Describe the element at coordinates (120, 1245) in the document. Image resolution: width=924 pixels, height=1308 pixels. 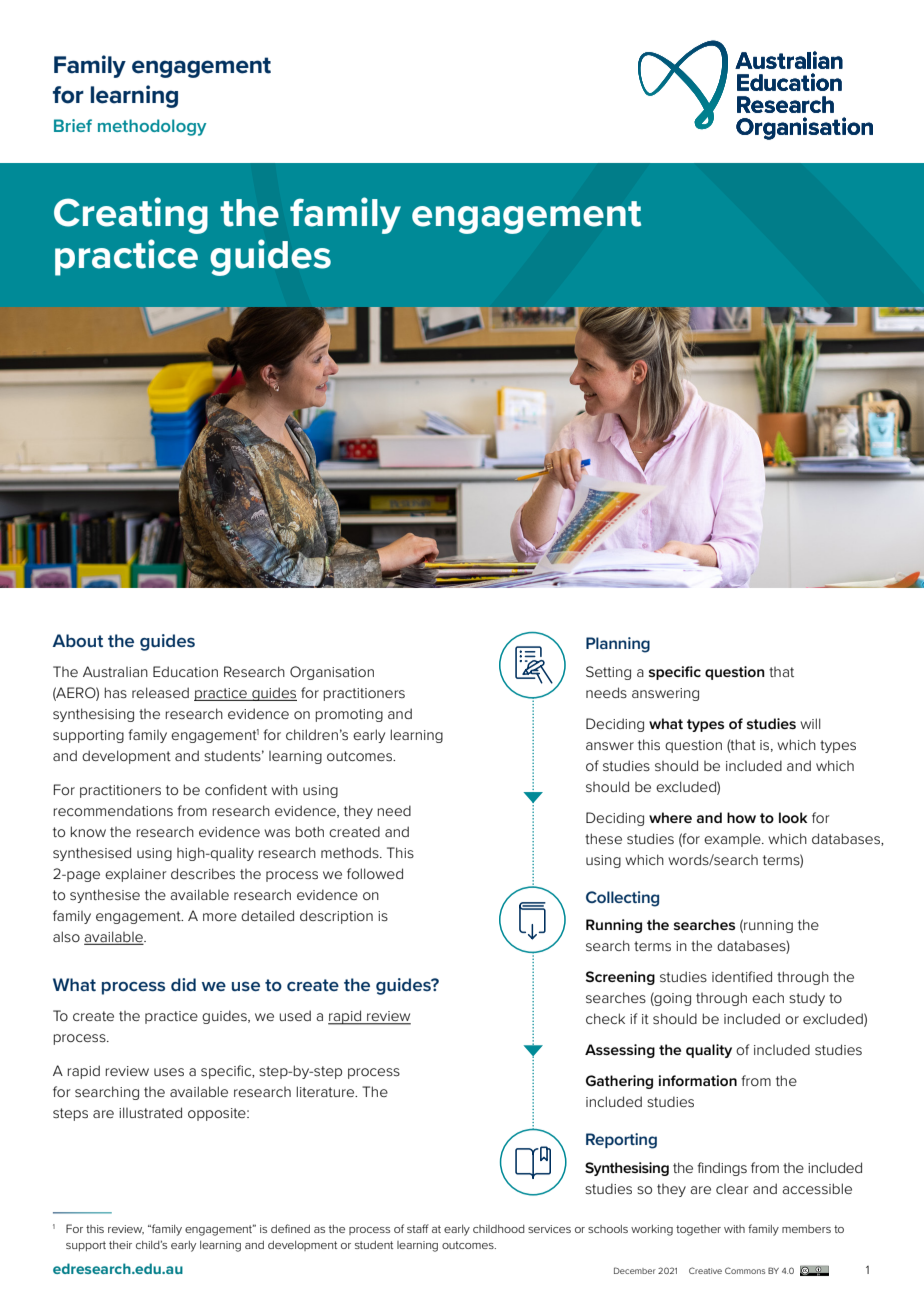
I see `their` at that location.
